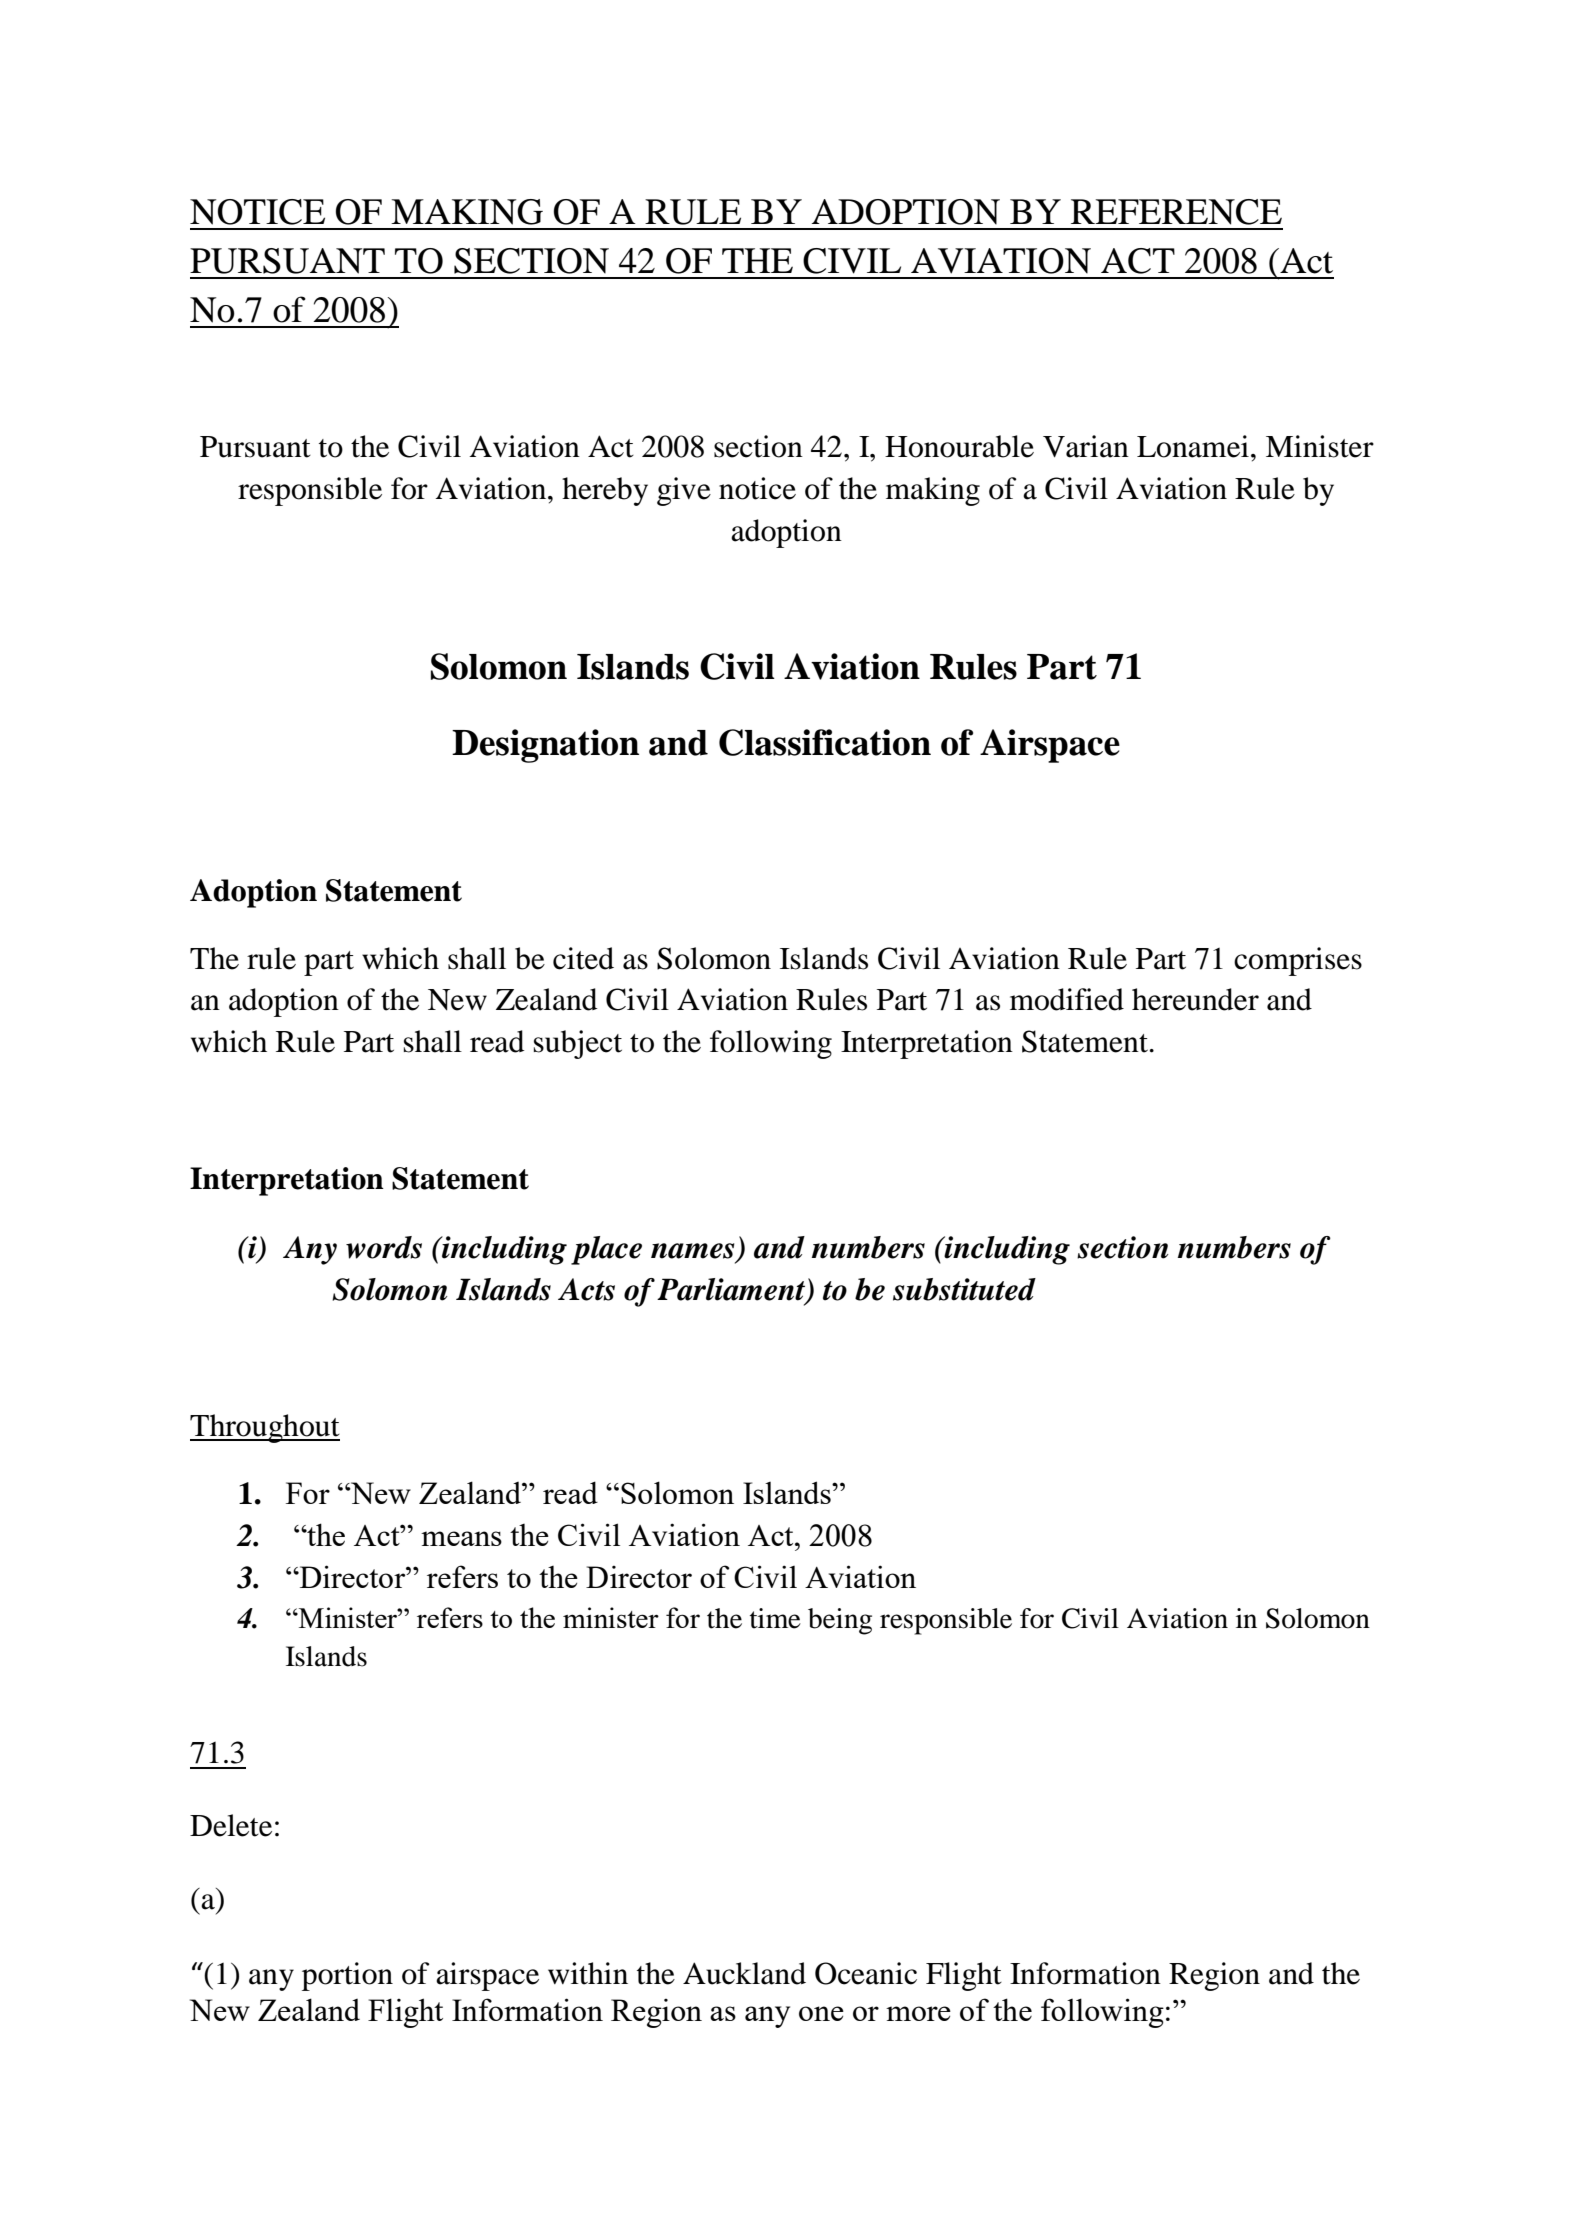 The width and height of the document is (1573, 2224). I want to click on Auckland, so click(744, 1973).
